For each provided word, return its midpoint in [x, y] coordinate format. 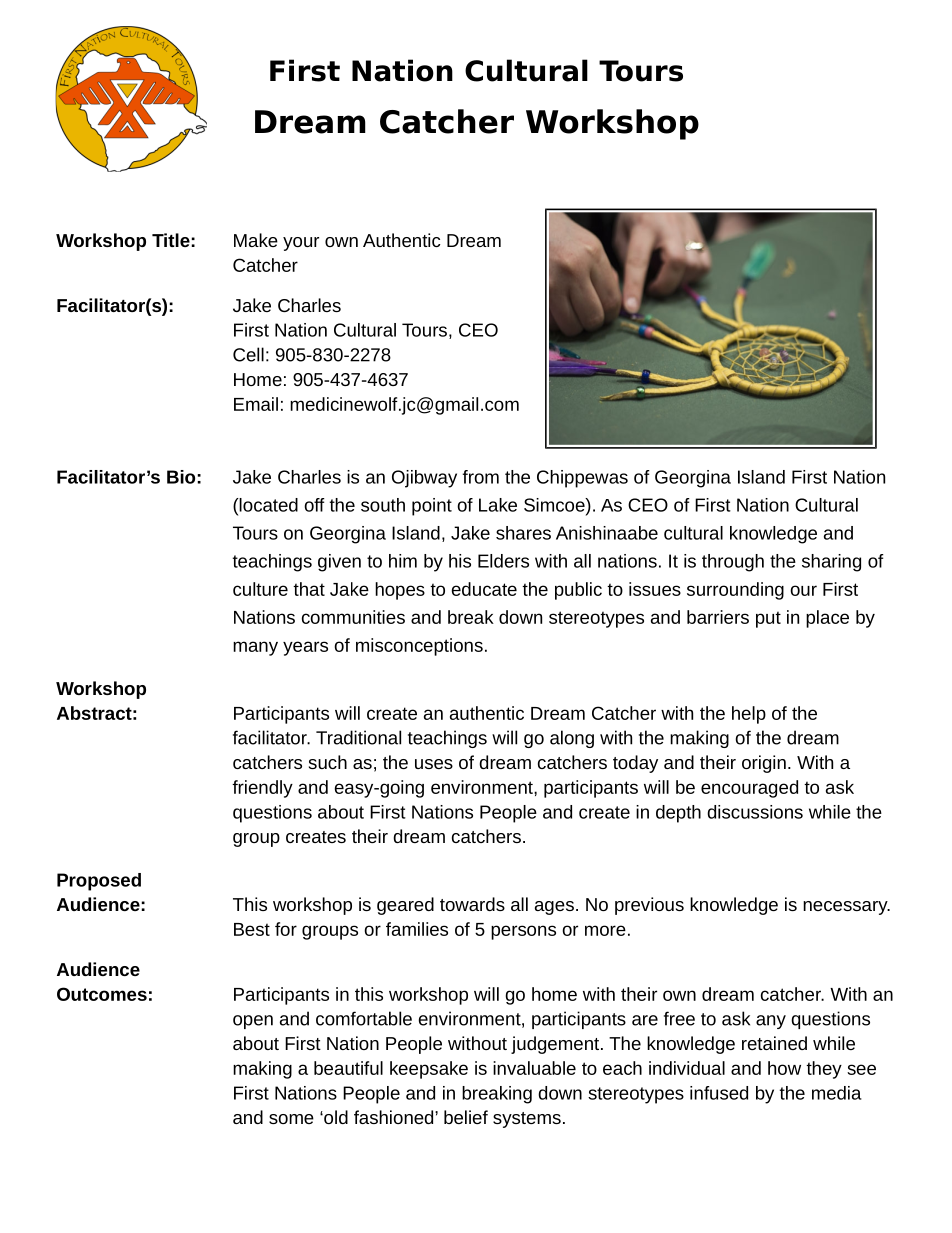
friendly [262, 789]
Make [256, 240]
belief [466, 1117]
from [480, 477]
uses [434, 764]
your [301, 244]
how [784, 1068]
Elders [503, 561]
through [733, 563]
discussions [755, 812]
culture [260, 589]
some [291, 1119]
